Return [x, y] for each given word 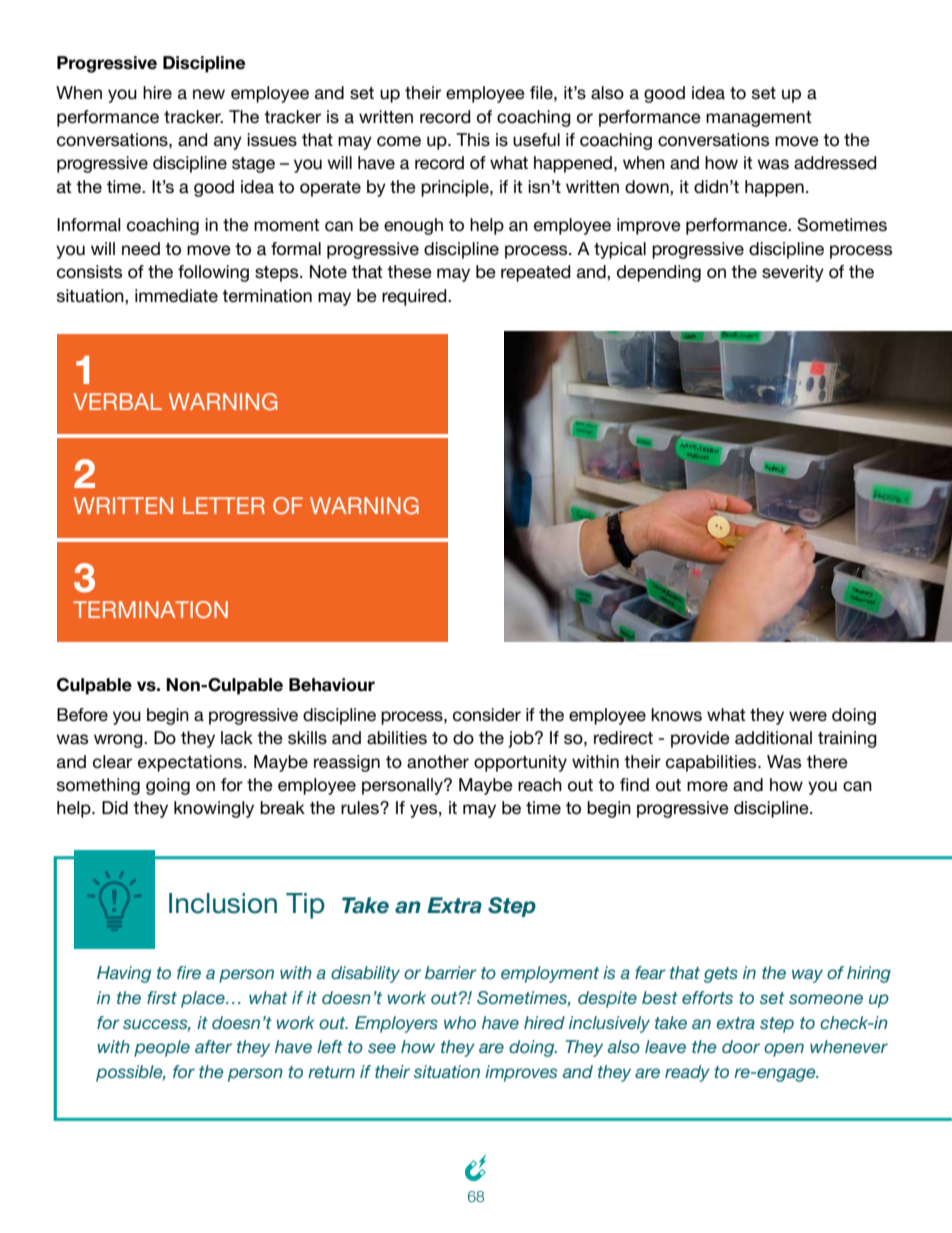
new [209, 94]
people [162, 1048]
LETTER [224, 505]
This [473, 140]
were [808, 716]
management [759, 119]
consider [487, 715]
